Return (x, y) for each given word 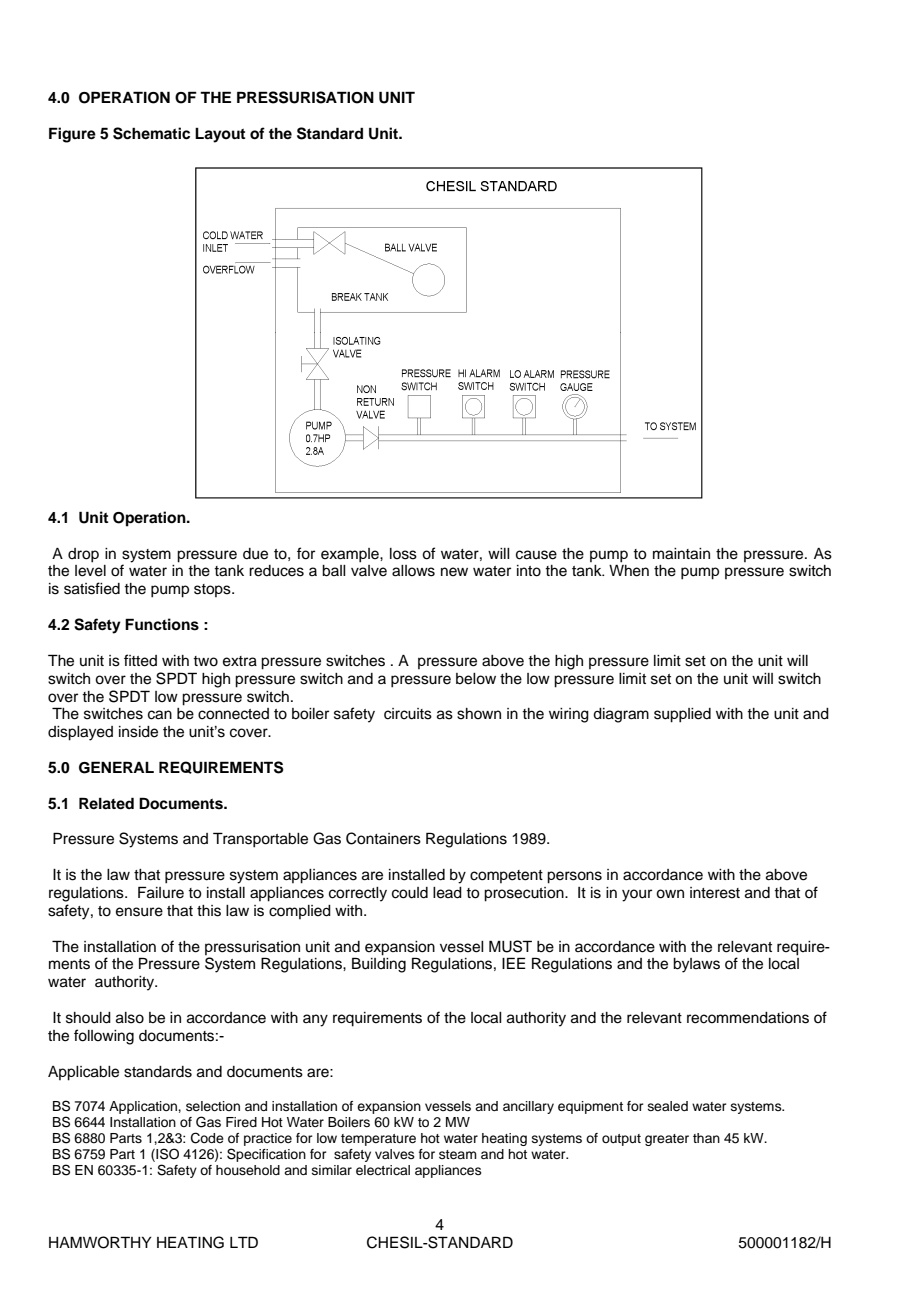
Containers (383, 838)
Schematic (151, 133)
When (629, 571)
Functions (162, 624)
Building (379, 965)
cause (536, 555)
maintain (681, 554)
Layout (220, 135)
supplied (682, 715)
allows (413, 571)
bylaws (696, 965)
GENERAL (116, 767)
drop (83, 555)
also (130, 1018)
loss (403, 554)
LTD (244, 1242)
